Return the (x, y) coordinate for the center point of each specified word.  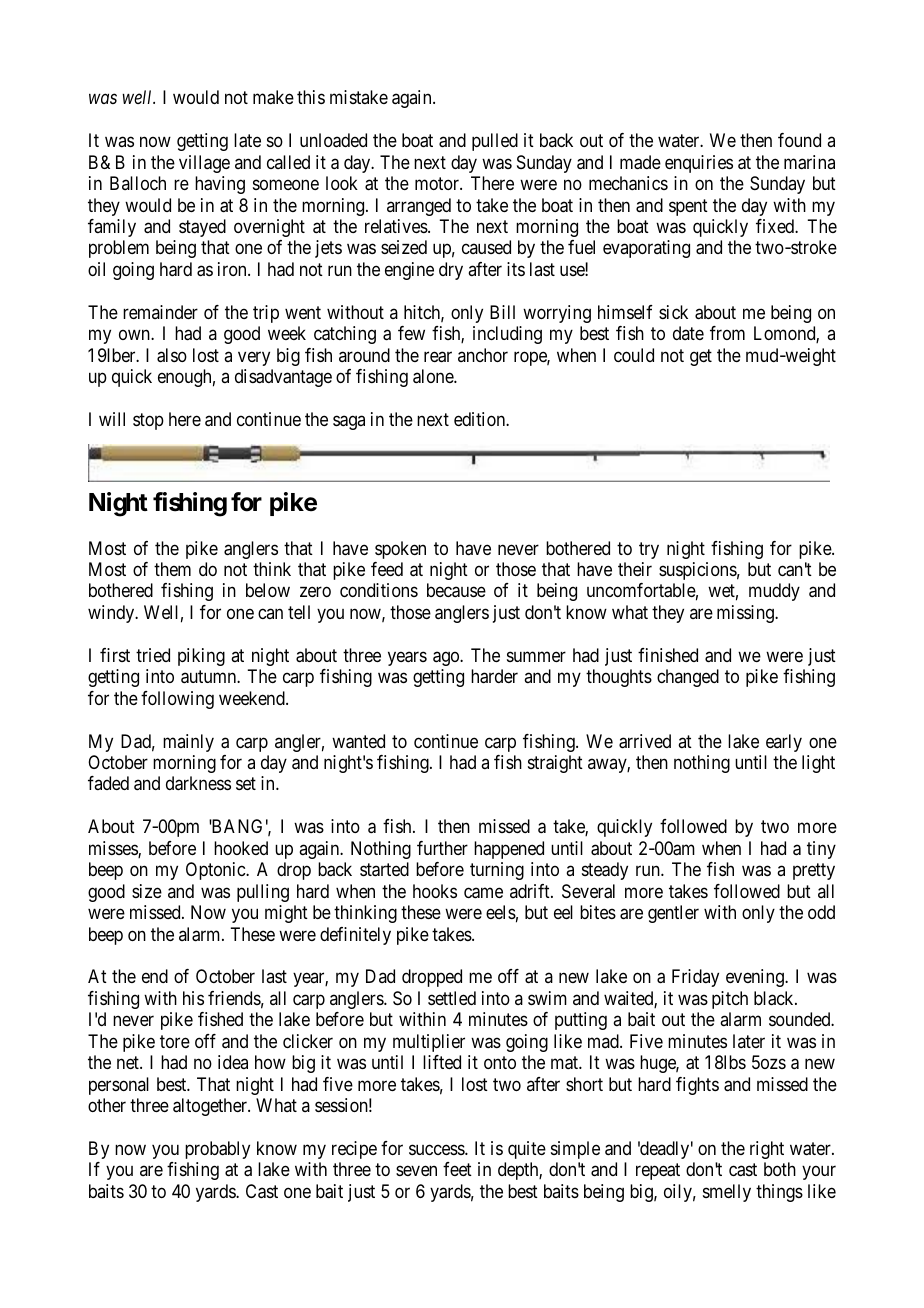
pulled (495, 142)
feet (457, 1169)
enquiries (699, 164)
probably (217, 1150)
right (767, 1150)
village (204, 164)
